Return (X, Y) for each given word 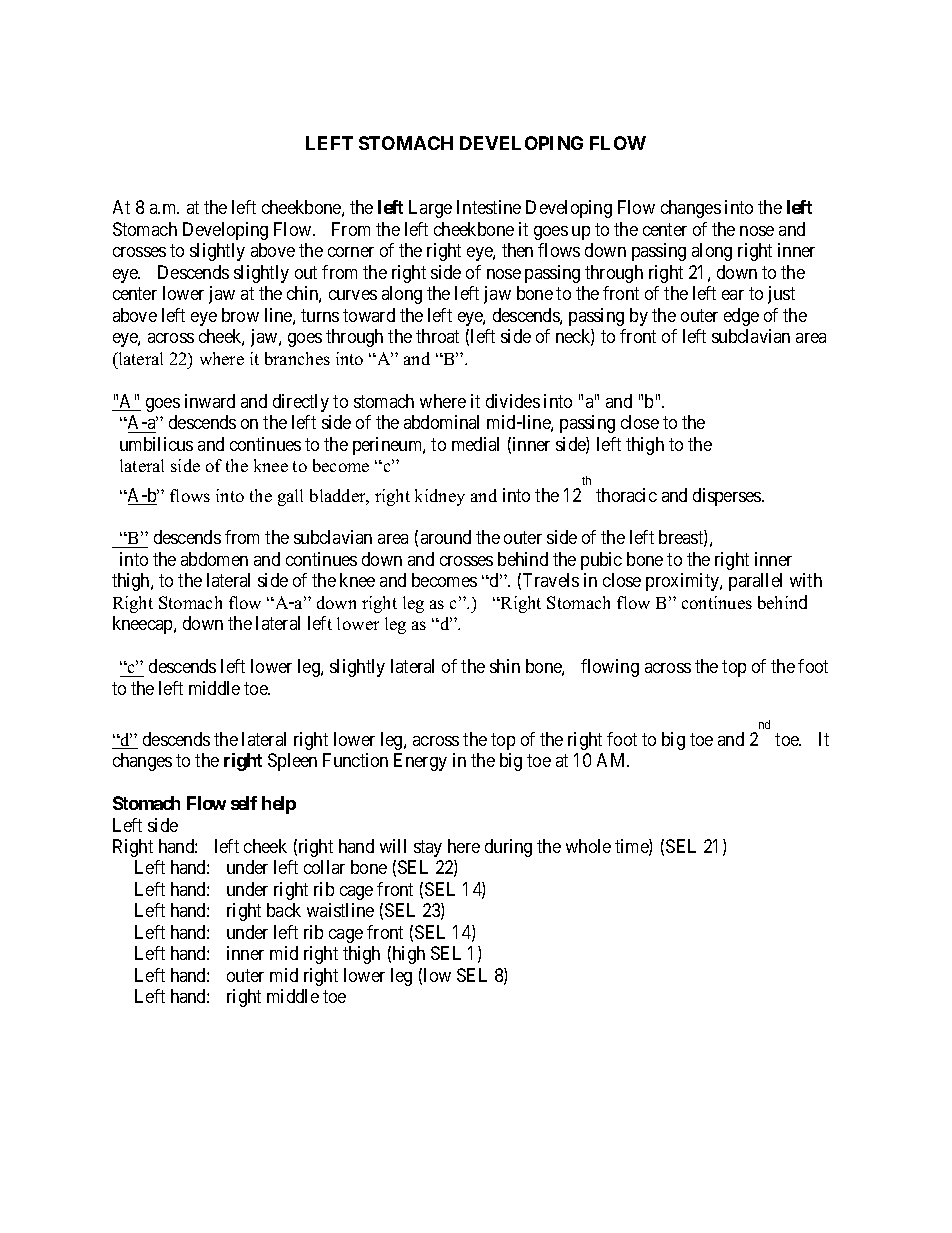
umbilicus (156, 444)
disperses (728, 497)
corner (351, 252)
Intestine (489, 207)
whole (588, 846)
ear (733, 295)
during (508, 848)
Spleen (292, 762)
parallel (755, 582)
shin (505, 666)
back (284, 910)
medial (475, 444)
